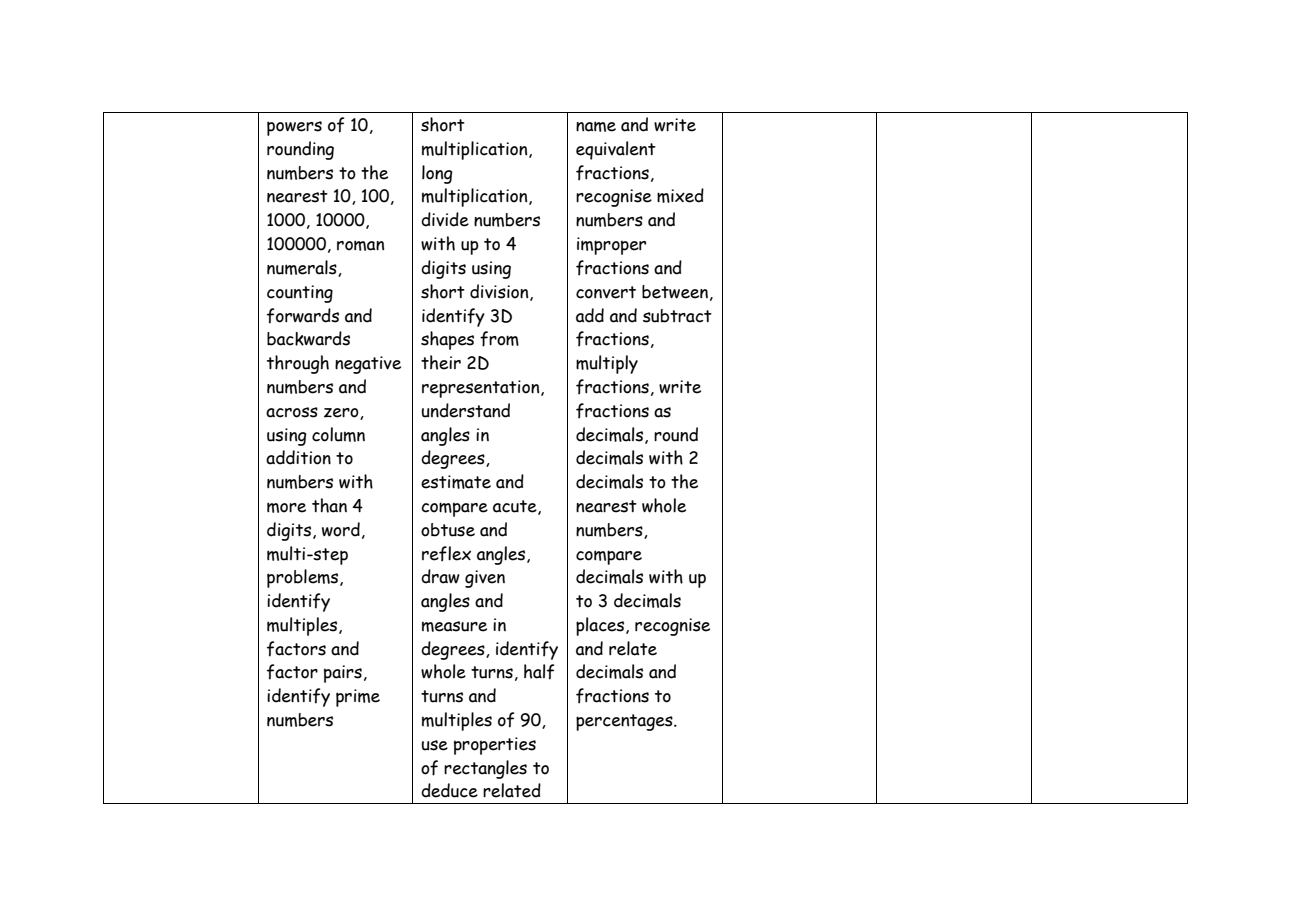 Image resolution: width=1308 pixels, height=924 pixels. I want to click on column, so click(338, 434).
